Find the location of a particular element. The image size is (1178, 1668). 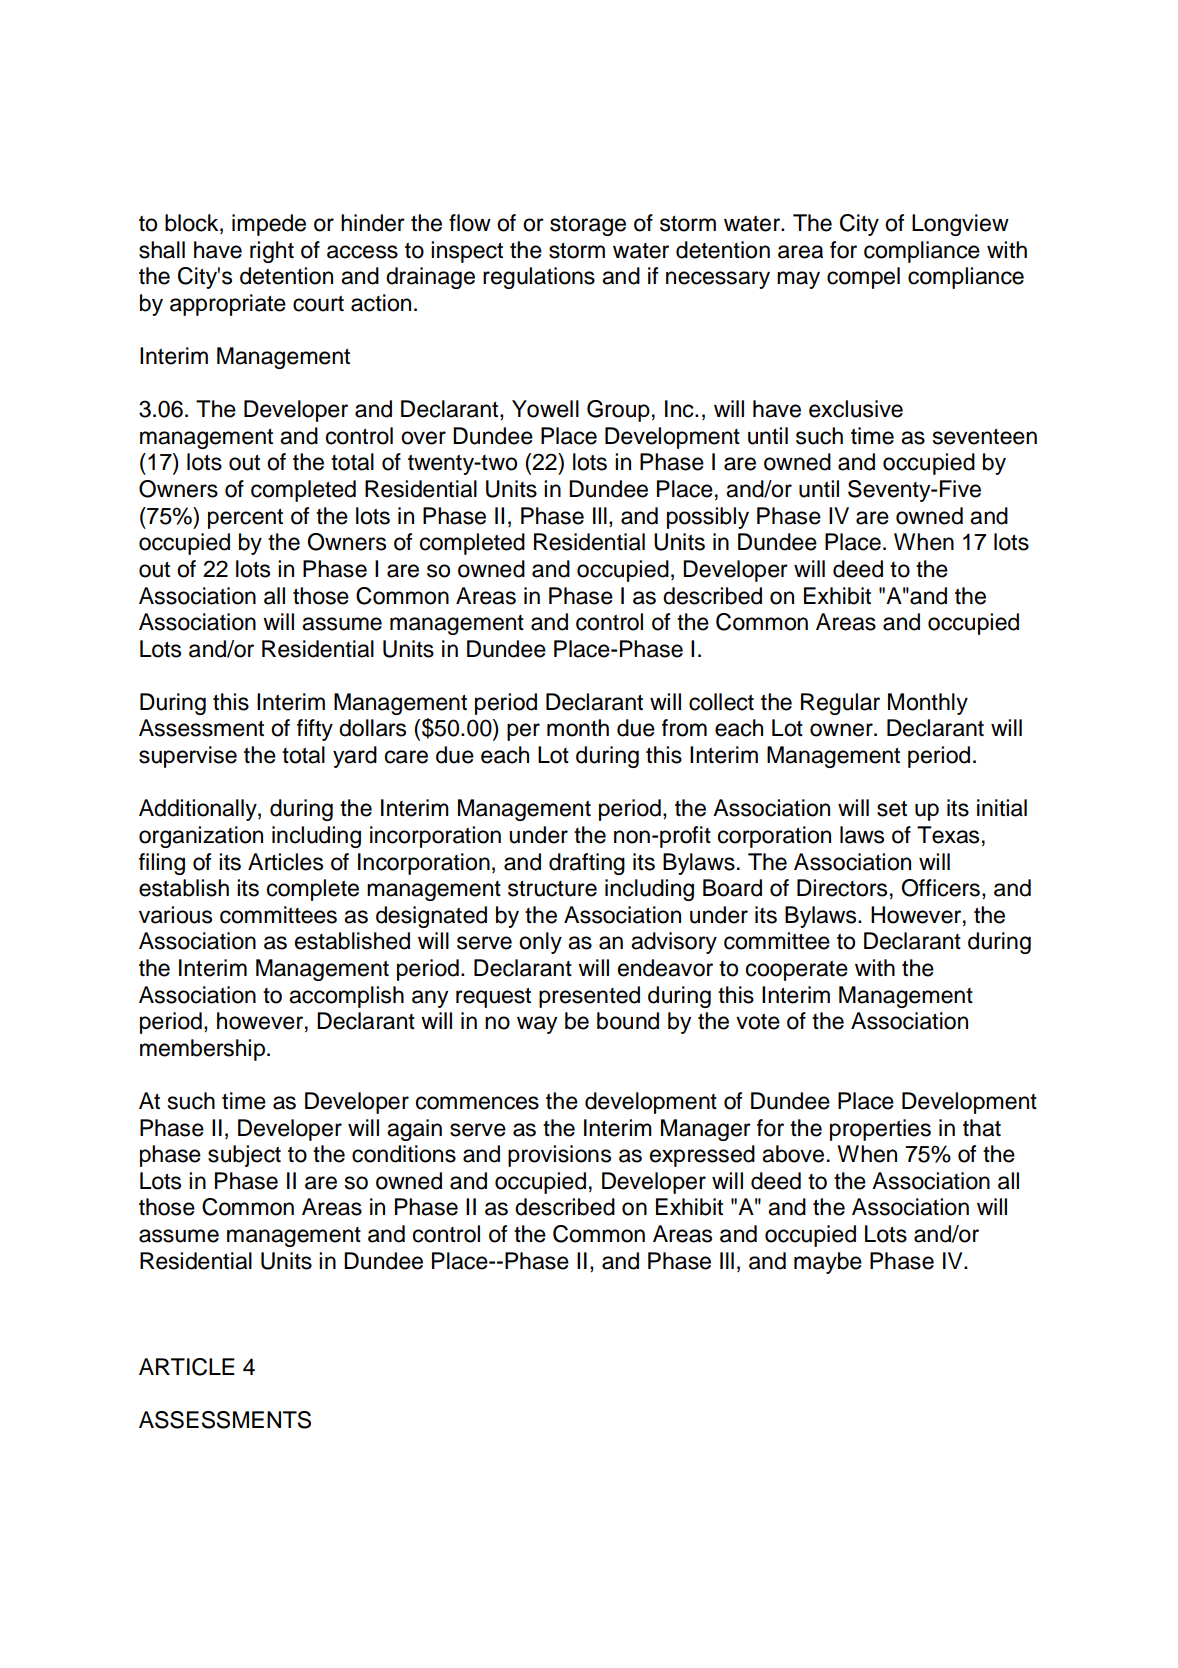

way is located at coordinates (537, 1025).
